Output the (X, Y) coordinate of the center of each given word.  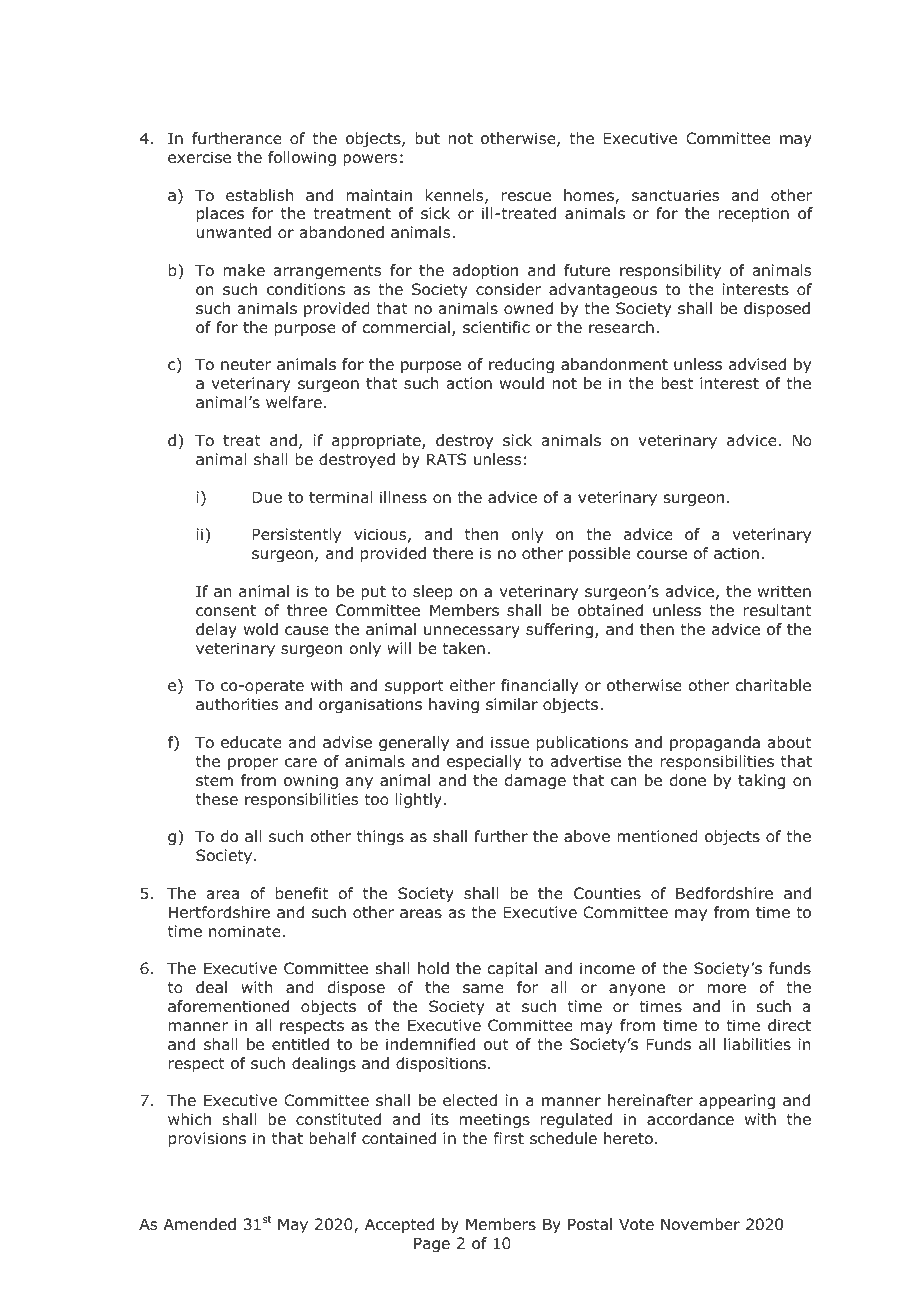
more (726, 989)
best (677, 383)
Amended (200, 1224)
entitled (300, 1044)
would (522, 383)
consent (226, 611)
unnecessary (472, 632)
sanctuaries (675, 195)
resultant (777, 610)
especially (484, 762)
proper (253, 764)
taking (761, 781)
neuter (246, 365)
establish (260, 195)
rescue (526, 197)
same (483, 989)
